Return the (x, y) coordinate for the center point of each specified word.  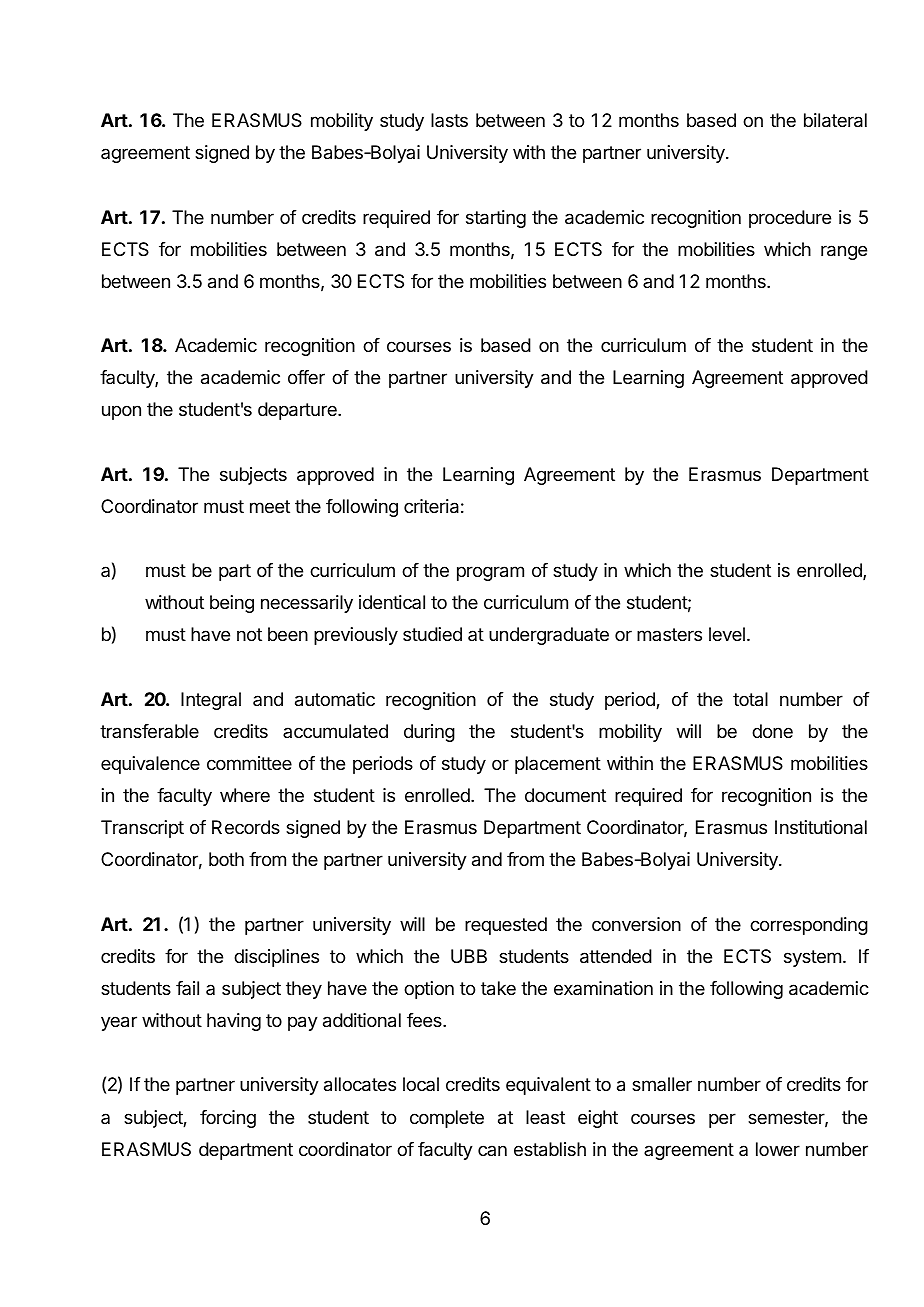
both (226, 859)
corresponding (809, 926)
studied (432, 634)
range (844, 252)
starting (496, 219)
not (249, 634)
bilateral (835, 120)
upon (121, 412)
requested (506, 926)
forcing (228, 1119)
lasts (449, 120)
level (727, 634)
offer (306, 377)
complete (447, 1119)
